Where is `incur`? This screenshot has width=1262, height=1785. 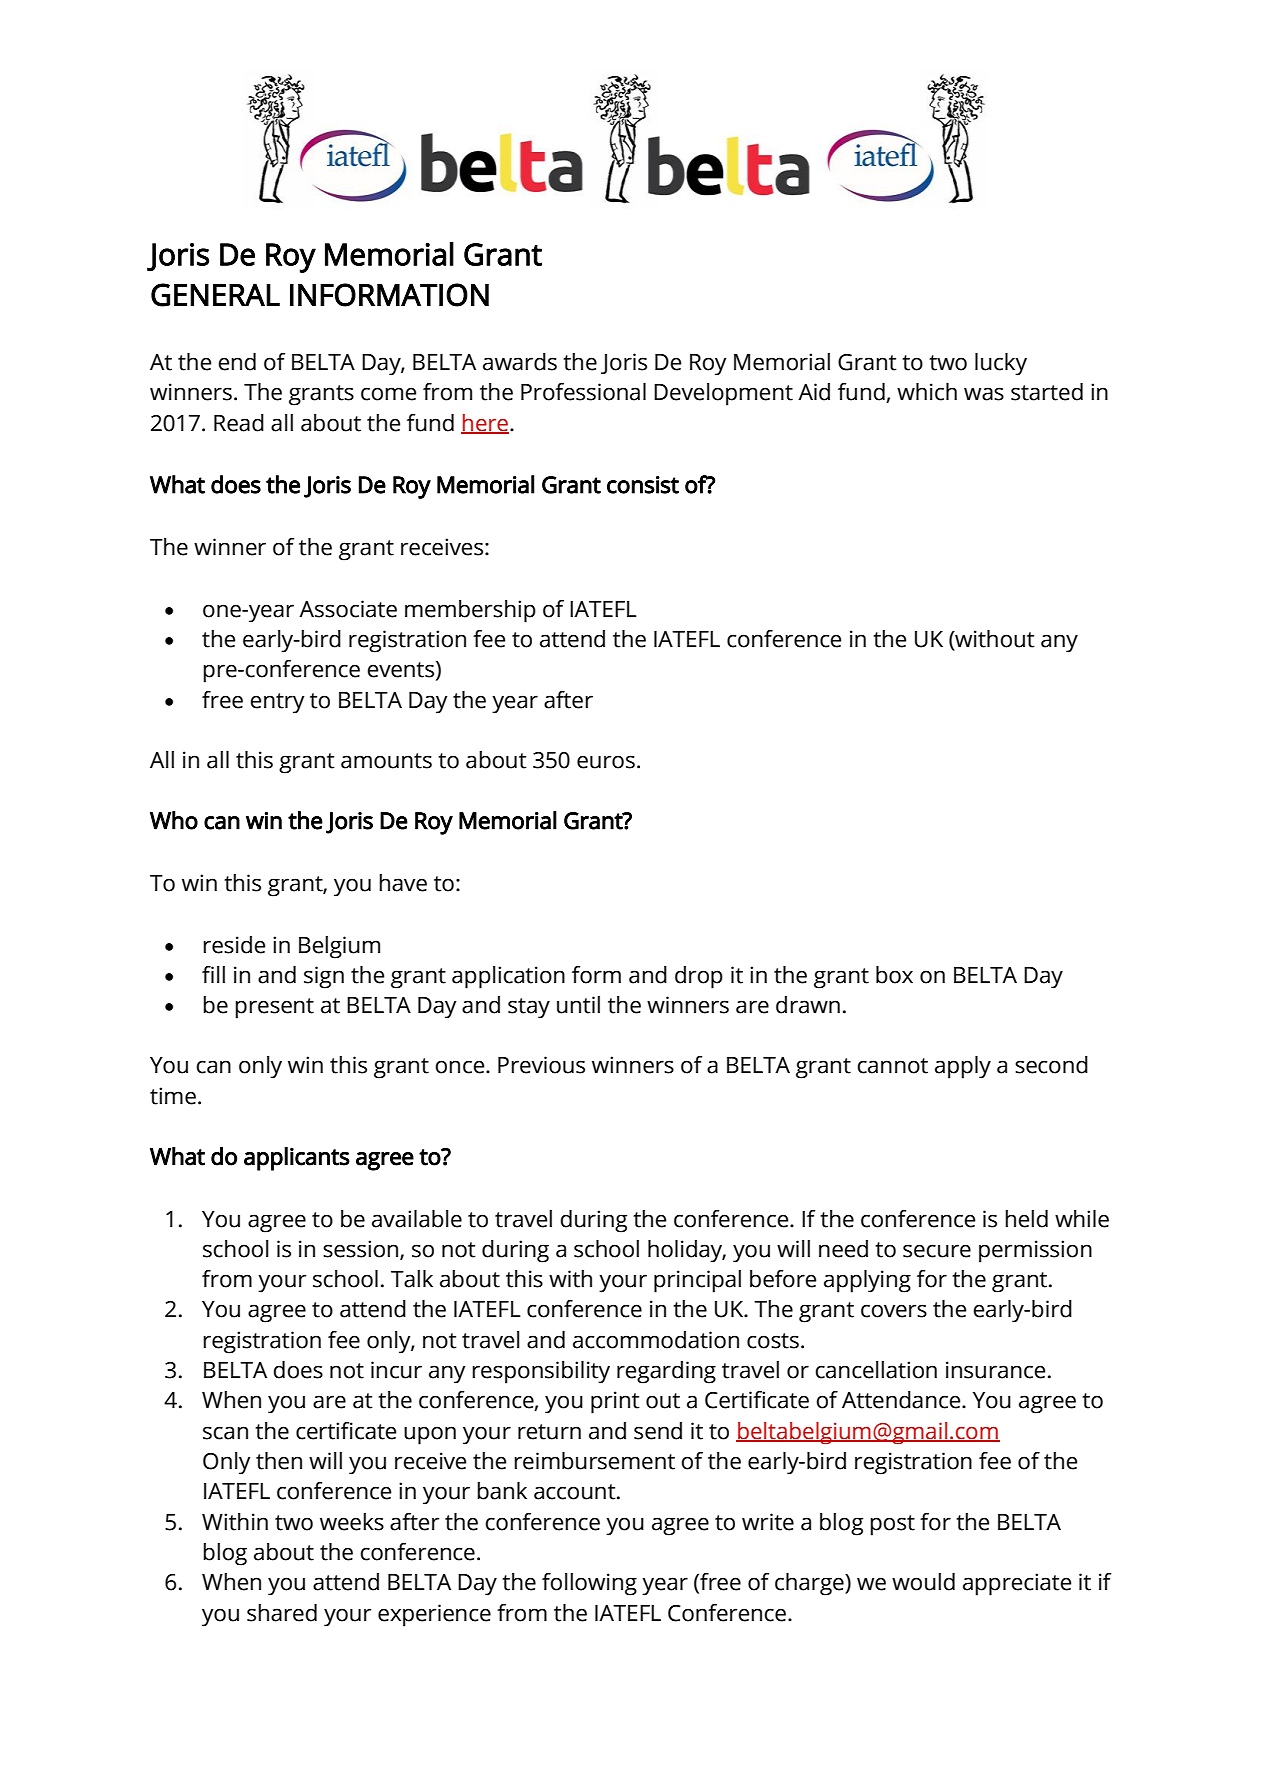
incur is located at coordinates (396, 1370).
